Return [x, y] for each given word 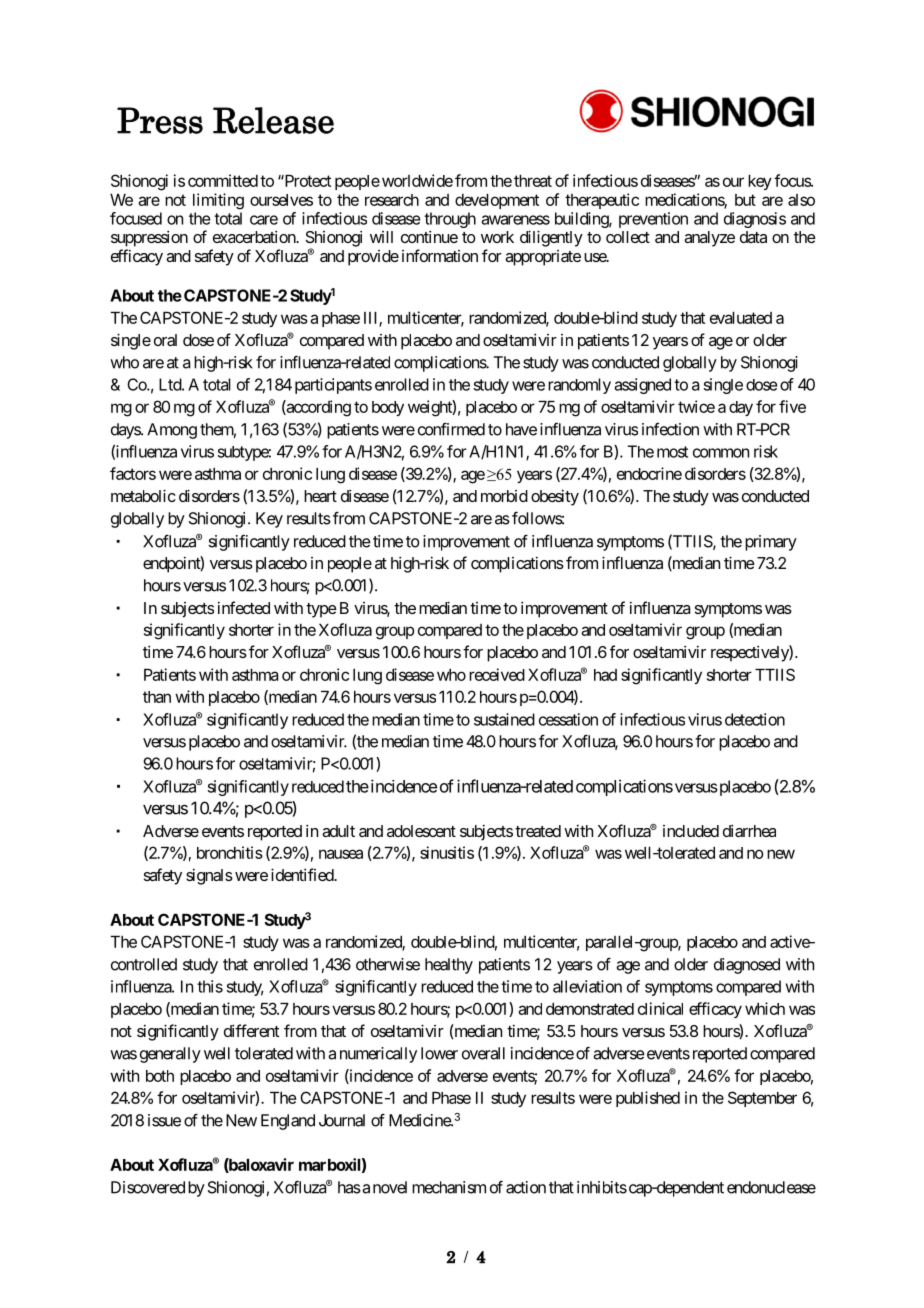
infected [244, 607]
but [745, 200]
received [497, 674]
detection [755, 719]
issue [164, 1120]
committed [223, 180]
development [497, 201]
